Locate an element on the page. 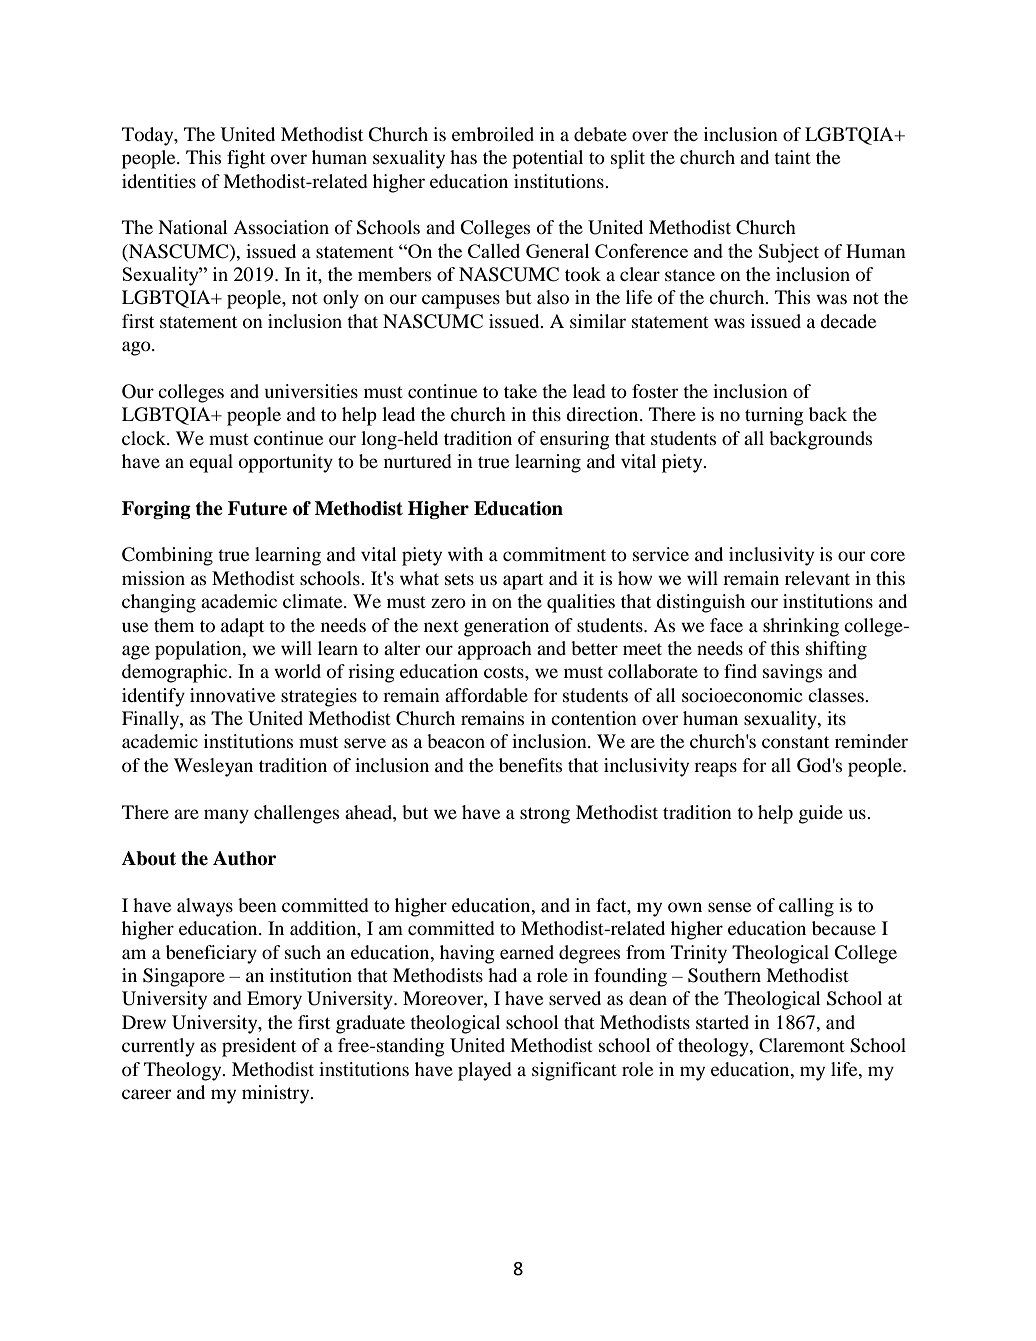 This image has height=1341, width=1036. played is located at coordinates (485, 1071).
